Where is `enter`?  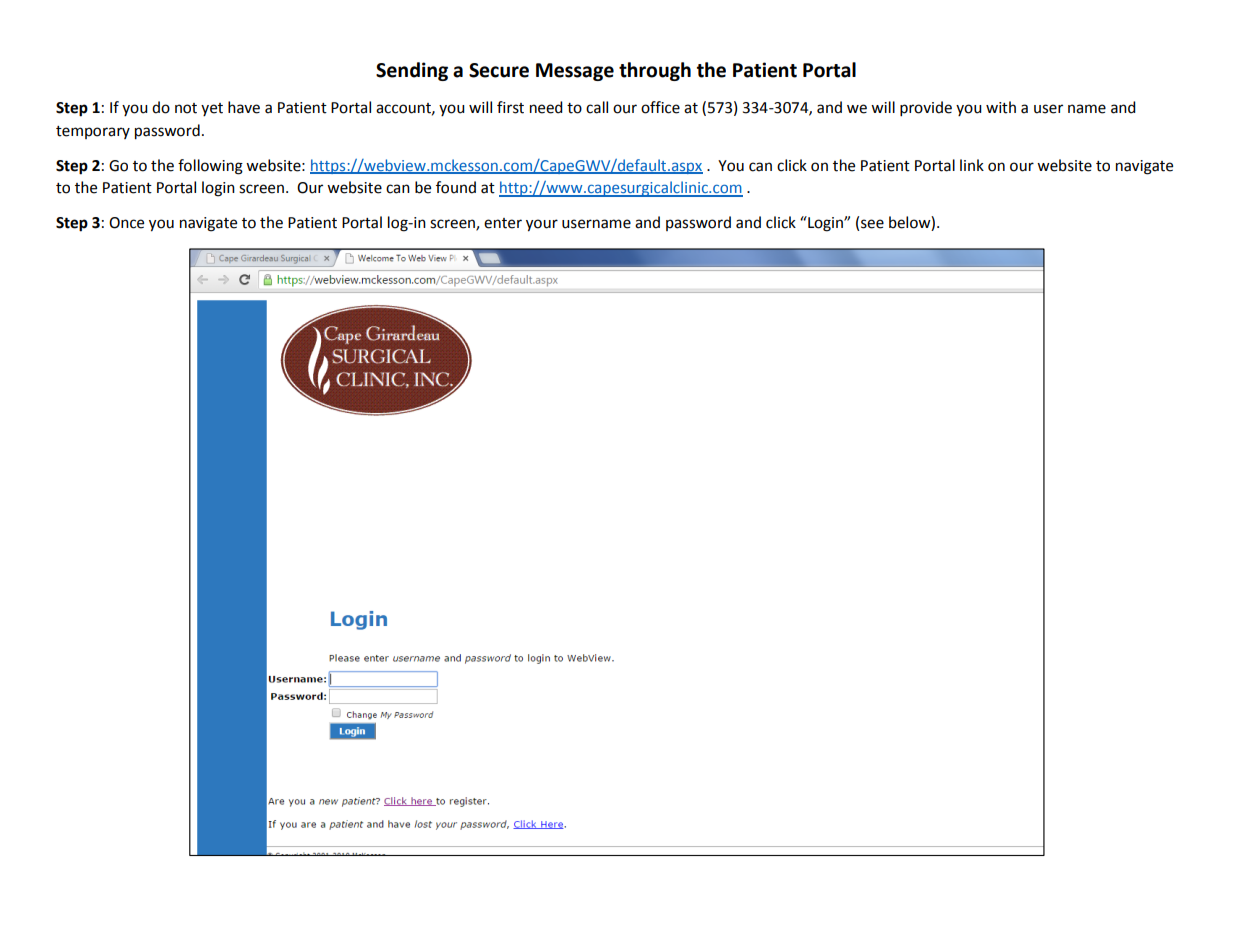
enter is located at coordinates (503, 223).
